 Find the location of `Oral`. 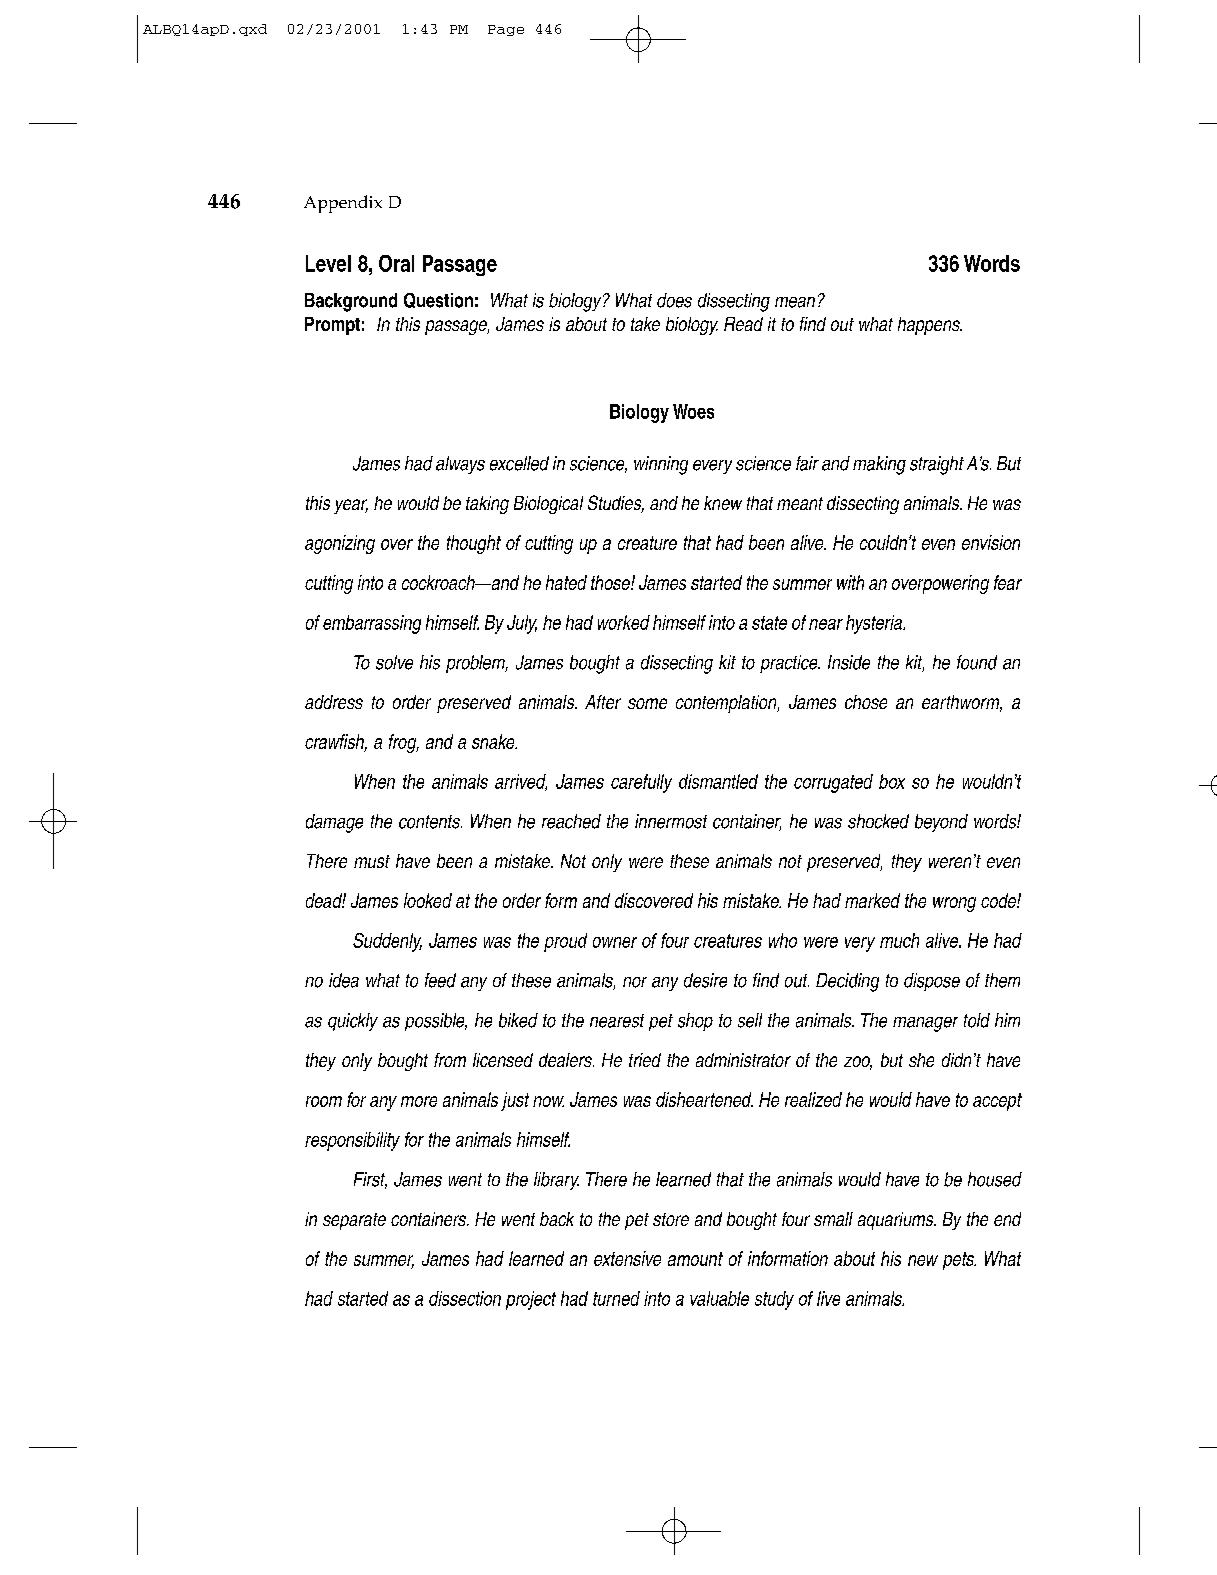

Oral is located at coordinates (396, 263).
